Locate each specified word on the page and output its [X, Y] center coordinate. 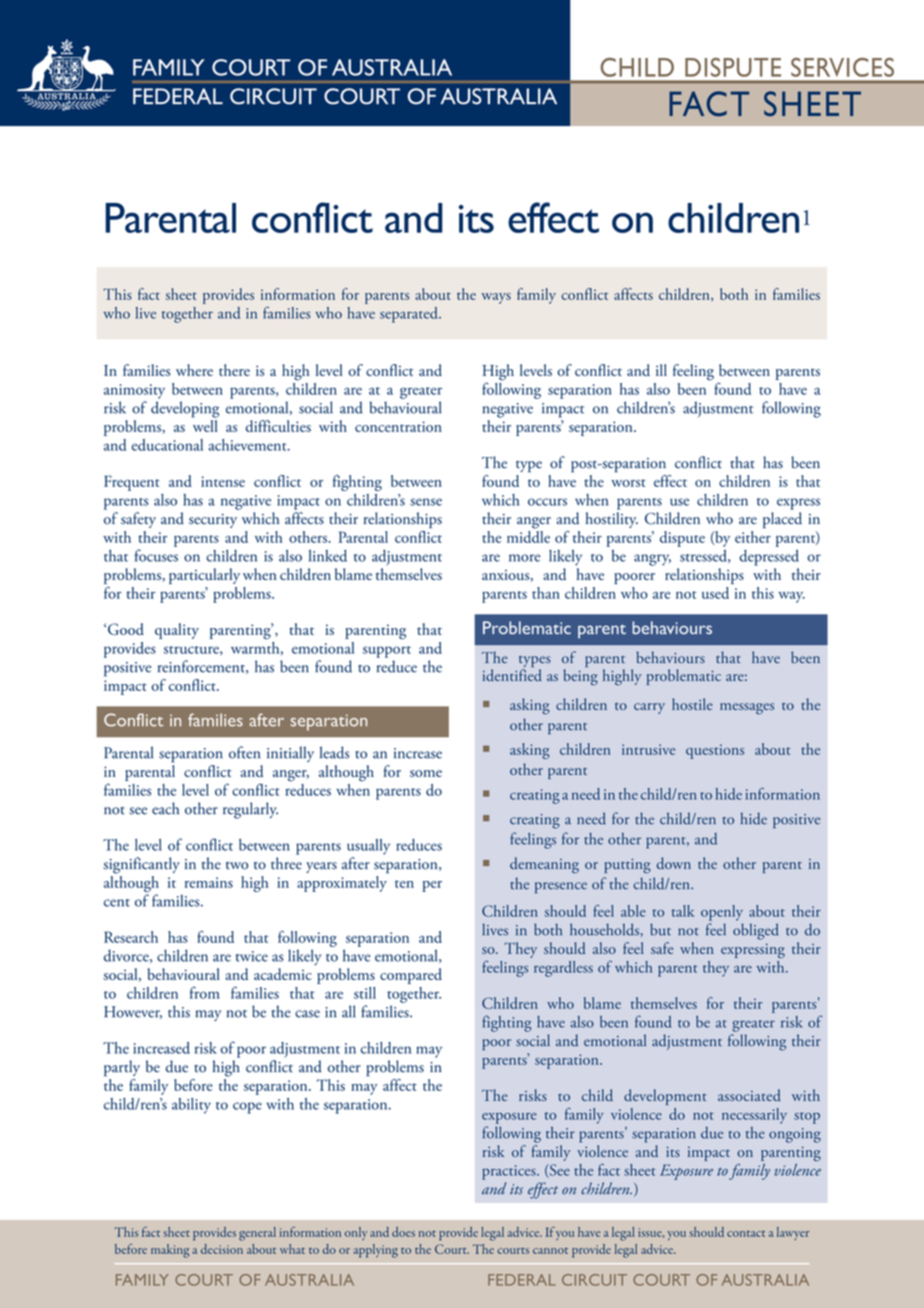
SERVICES [842, 67]
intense [223, 481]
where [194, 370]
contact [746, 1234]
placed [782, 520]
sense [426, 502]
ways [496, 298]
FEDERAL [522, 1280]
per [432, 886]
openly [722, 913]
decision [222, 1249]
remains [209, 882]
